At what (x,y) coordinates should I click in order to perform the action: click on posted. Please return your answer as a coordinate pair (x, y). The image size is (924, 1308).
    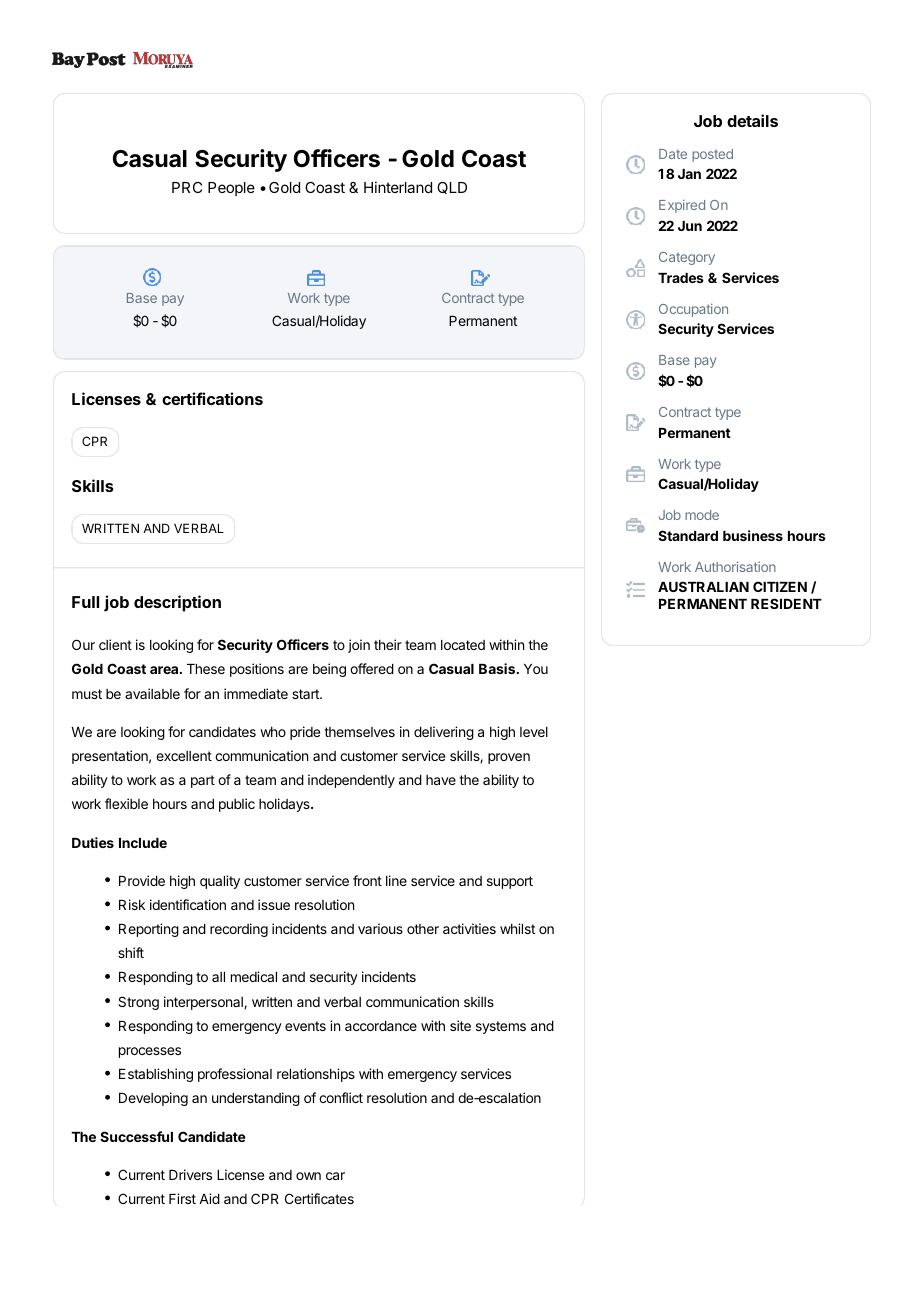
    Looking at the image, I should click on (712, 155).
